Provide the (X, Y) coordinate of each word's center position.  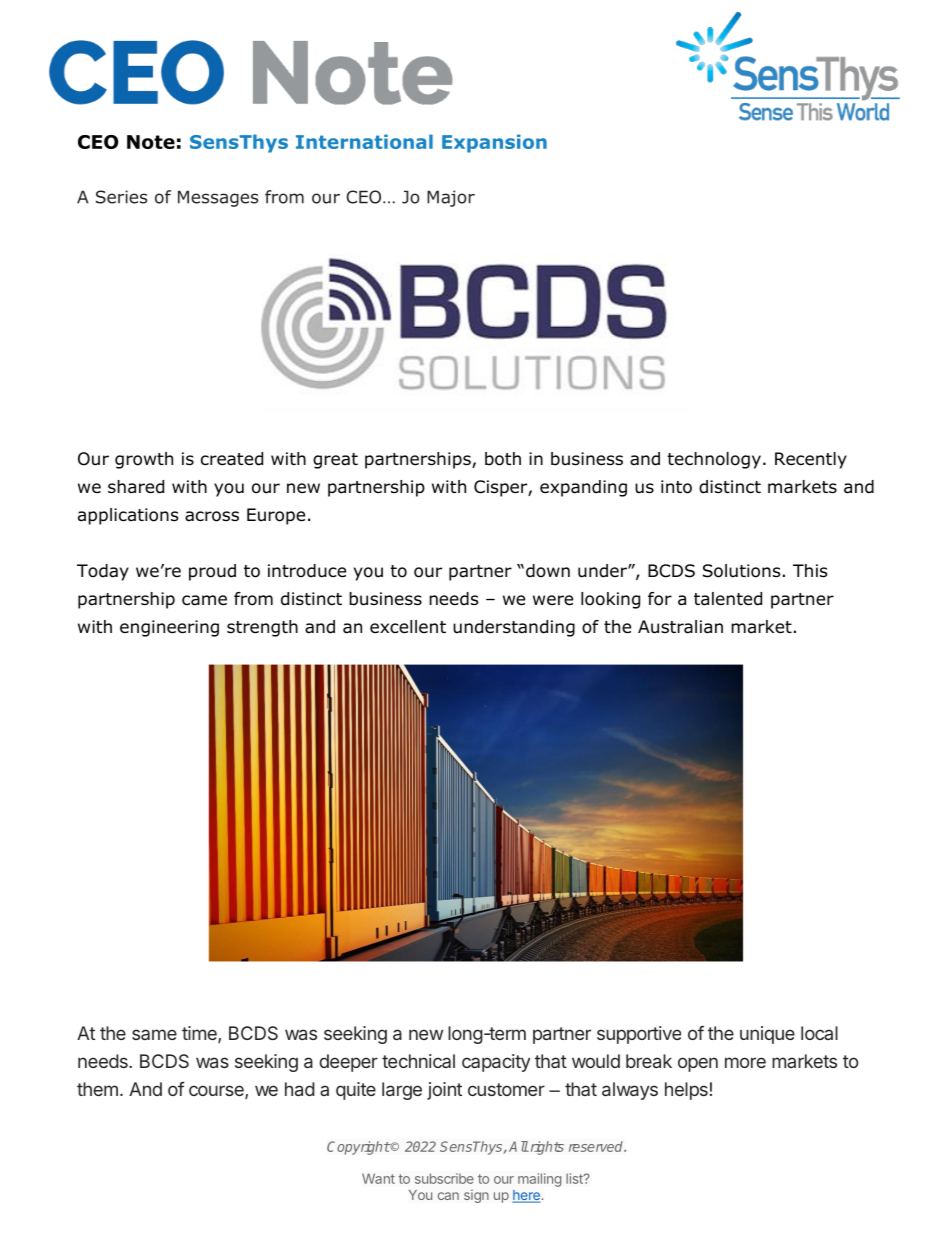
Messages (218, 198)
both (503, 459)
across (212, 516)
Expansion (494, 143)
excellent (408, 627)
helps (686, 1091)
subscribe (444, 1178)
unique (767, 1035)
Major (451, 198)
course (217, 1092)
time (200, 1034)
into (676, 487)
